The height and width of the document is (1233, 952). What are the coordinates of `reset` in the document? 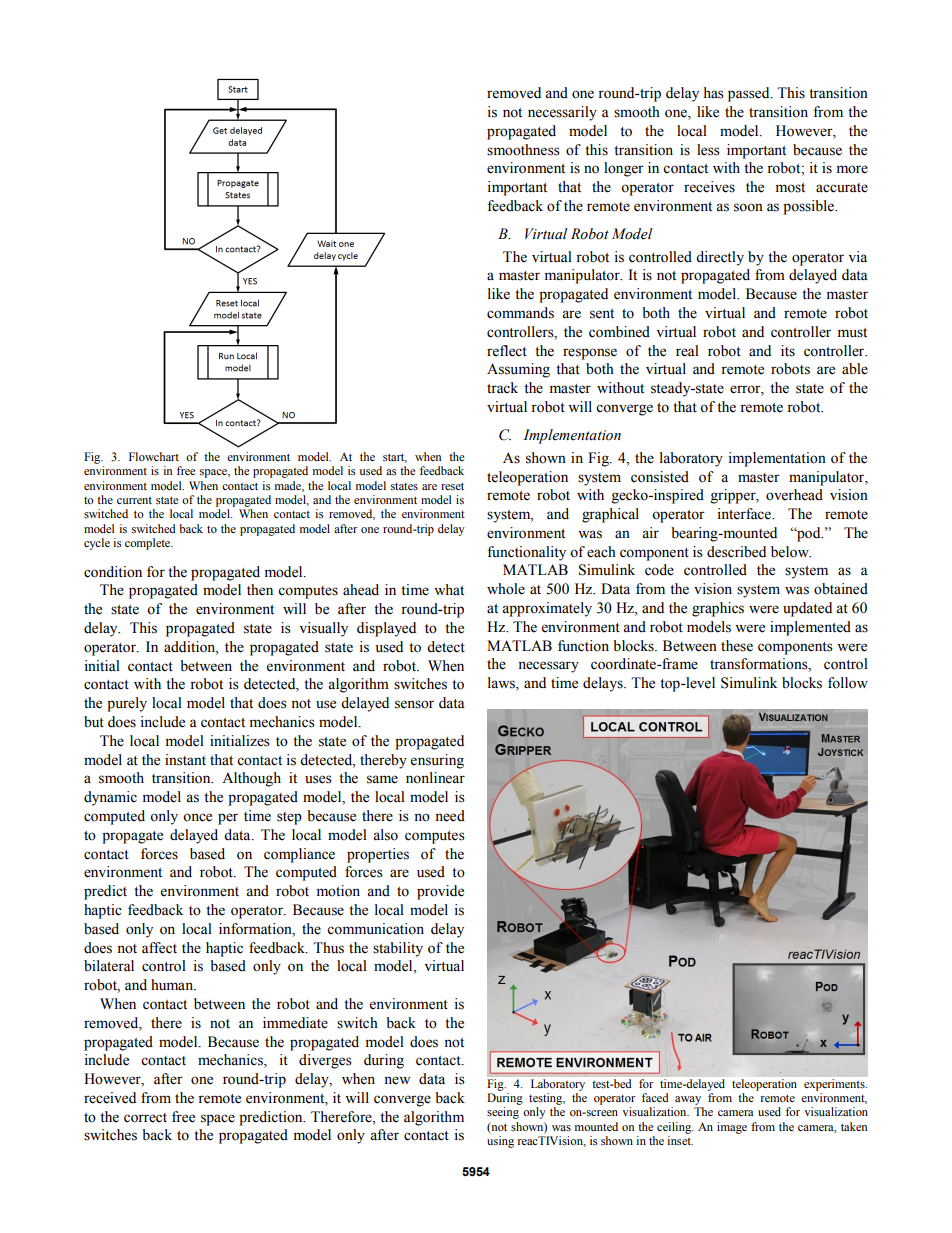 It's located at (452, 486).
